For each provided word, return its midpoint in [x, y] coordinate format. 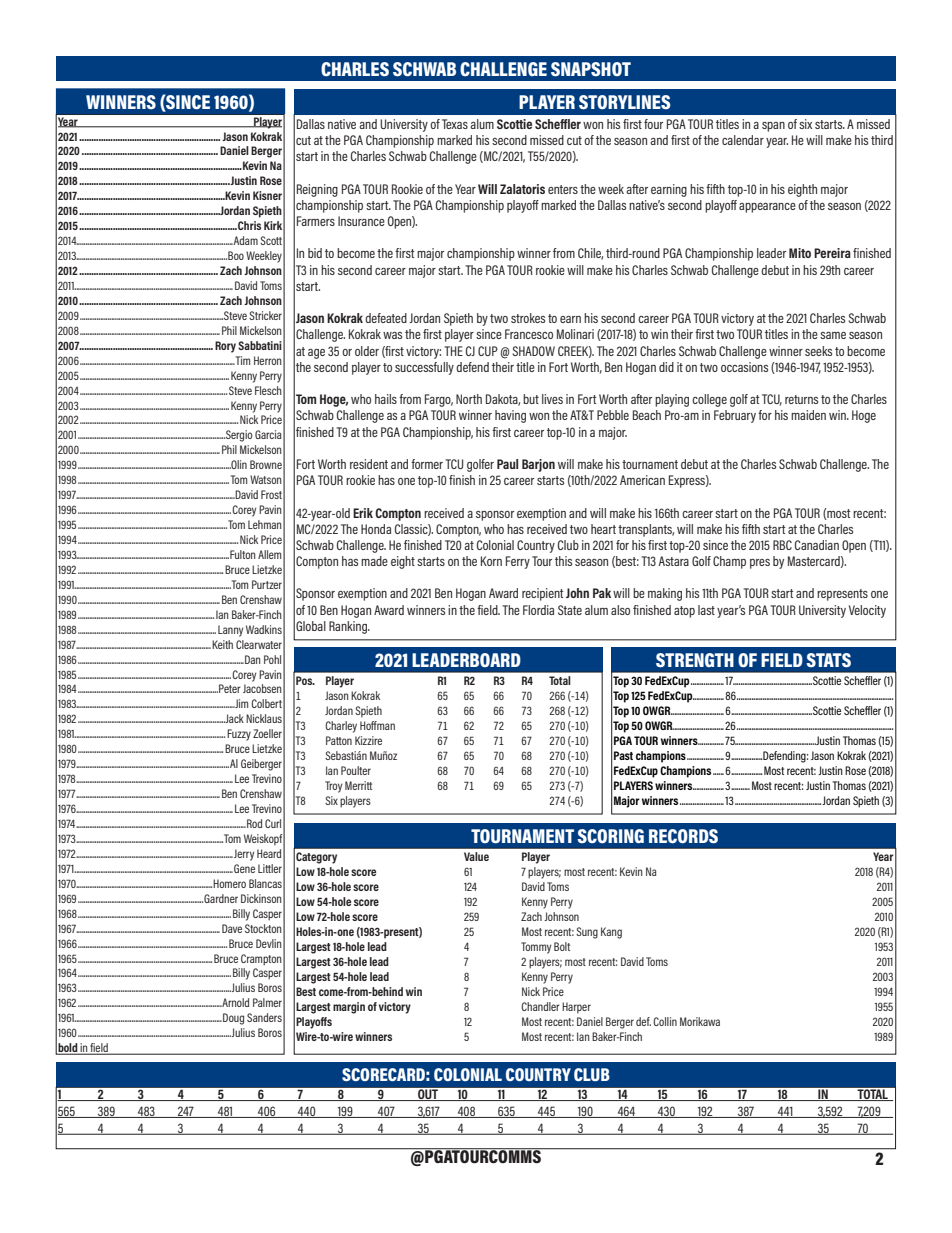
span [773, 127]
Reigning [317, 190]
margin [349, 1008]
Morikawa [700, 1021]
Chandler [540, 1006]
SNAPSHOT [591, 69]
